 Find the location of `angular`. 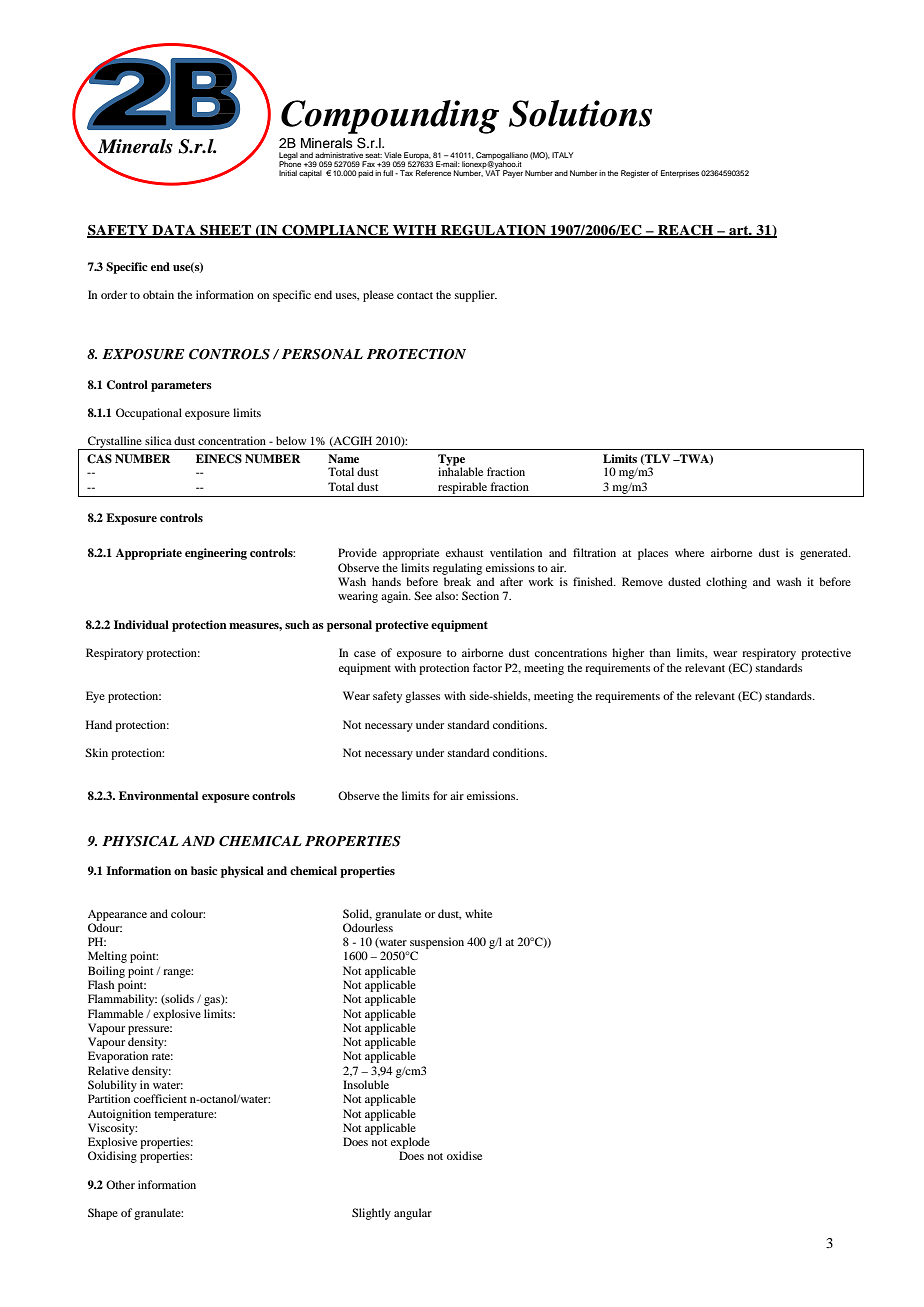

angular is located at coordinates (413, 1214).
